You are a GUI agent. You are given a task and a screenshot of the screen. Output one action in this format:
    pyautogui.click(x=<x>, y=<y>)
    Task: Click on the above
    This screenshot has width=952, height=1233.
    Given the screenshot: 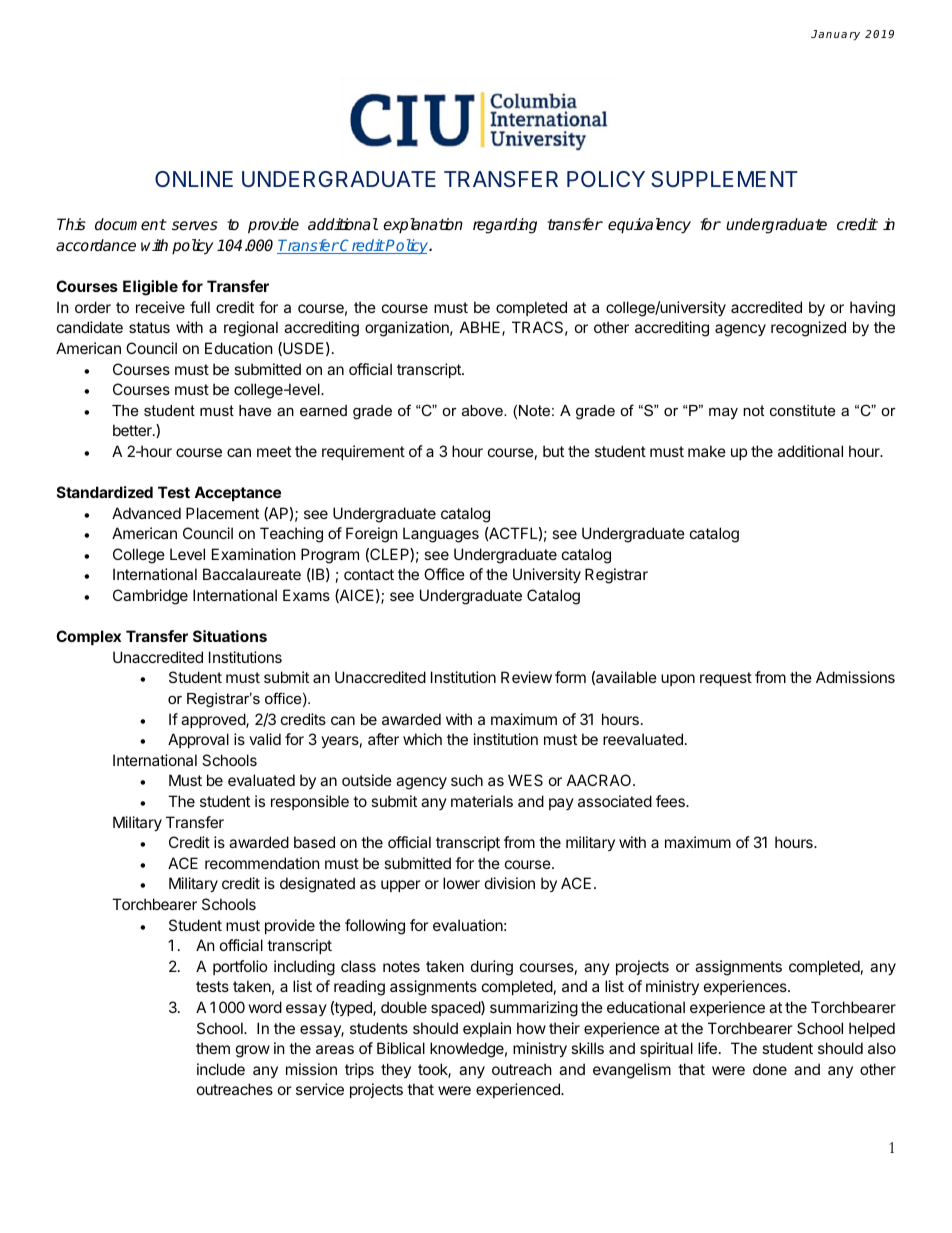 What is the action you would take?
    pyautogui.click(x=483, y=410)
